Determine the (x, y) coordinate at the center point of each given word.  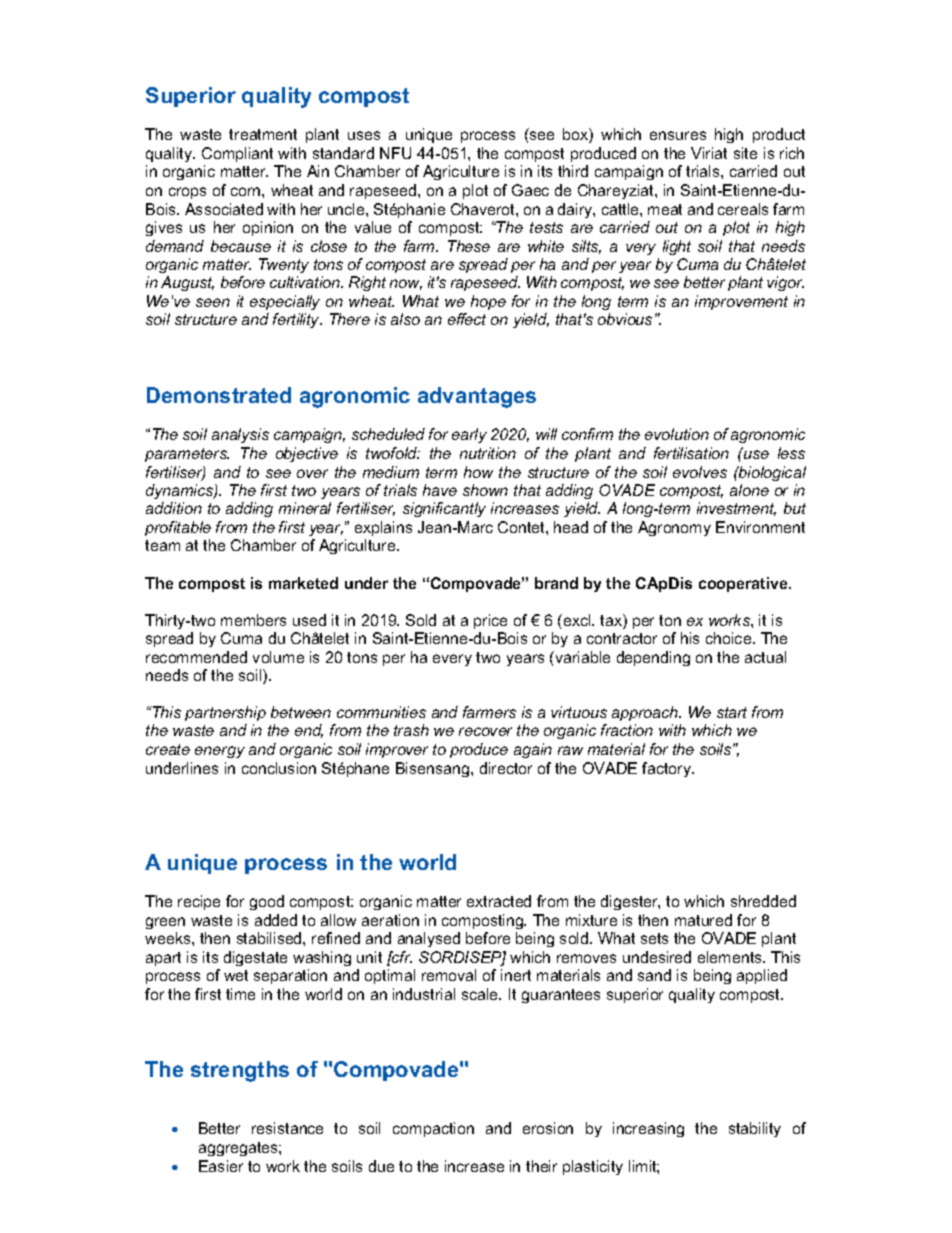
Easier (221, 1166)
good (267, 902)
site (745, 153)
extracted (499, 901)
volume (278, 657)
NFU (395, 153)
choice (730, 638)
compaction (433, 1129)
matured (703, 920)
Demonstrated (219, 395)
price (490, 621)
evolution (677, 434)
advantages (477, 397)
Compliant (237, 154)
